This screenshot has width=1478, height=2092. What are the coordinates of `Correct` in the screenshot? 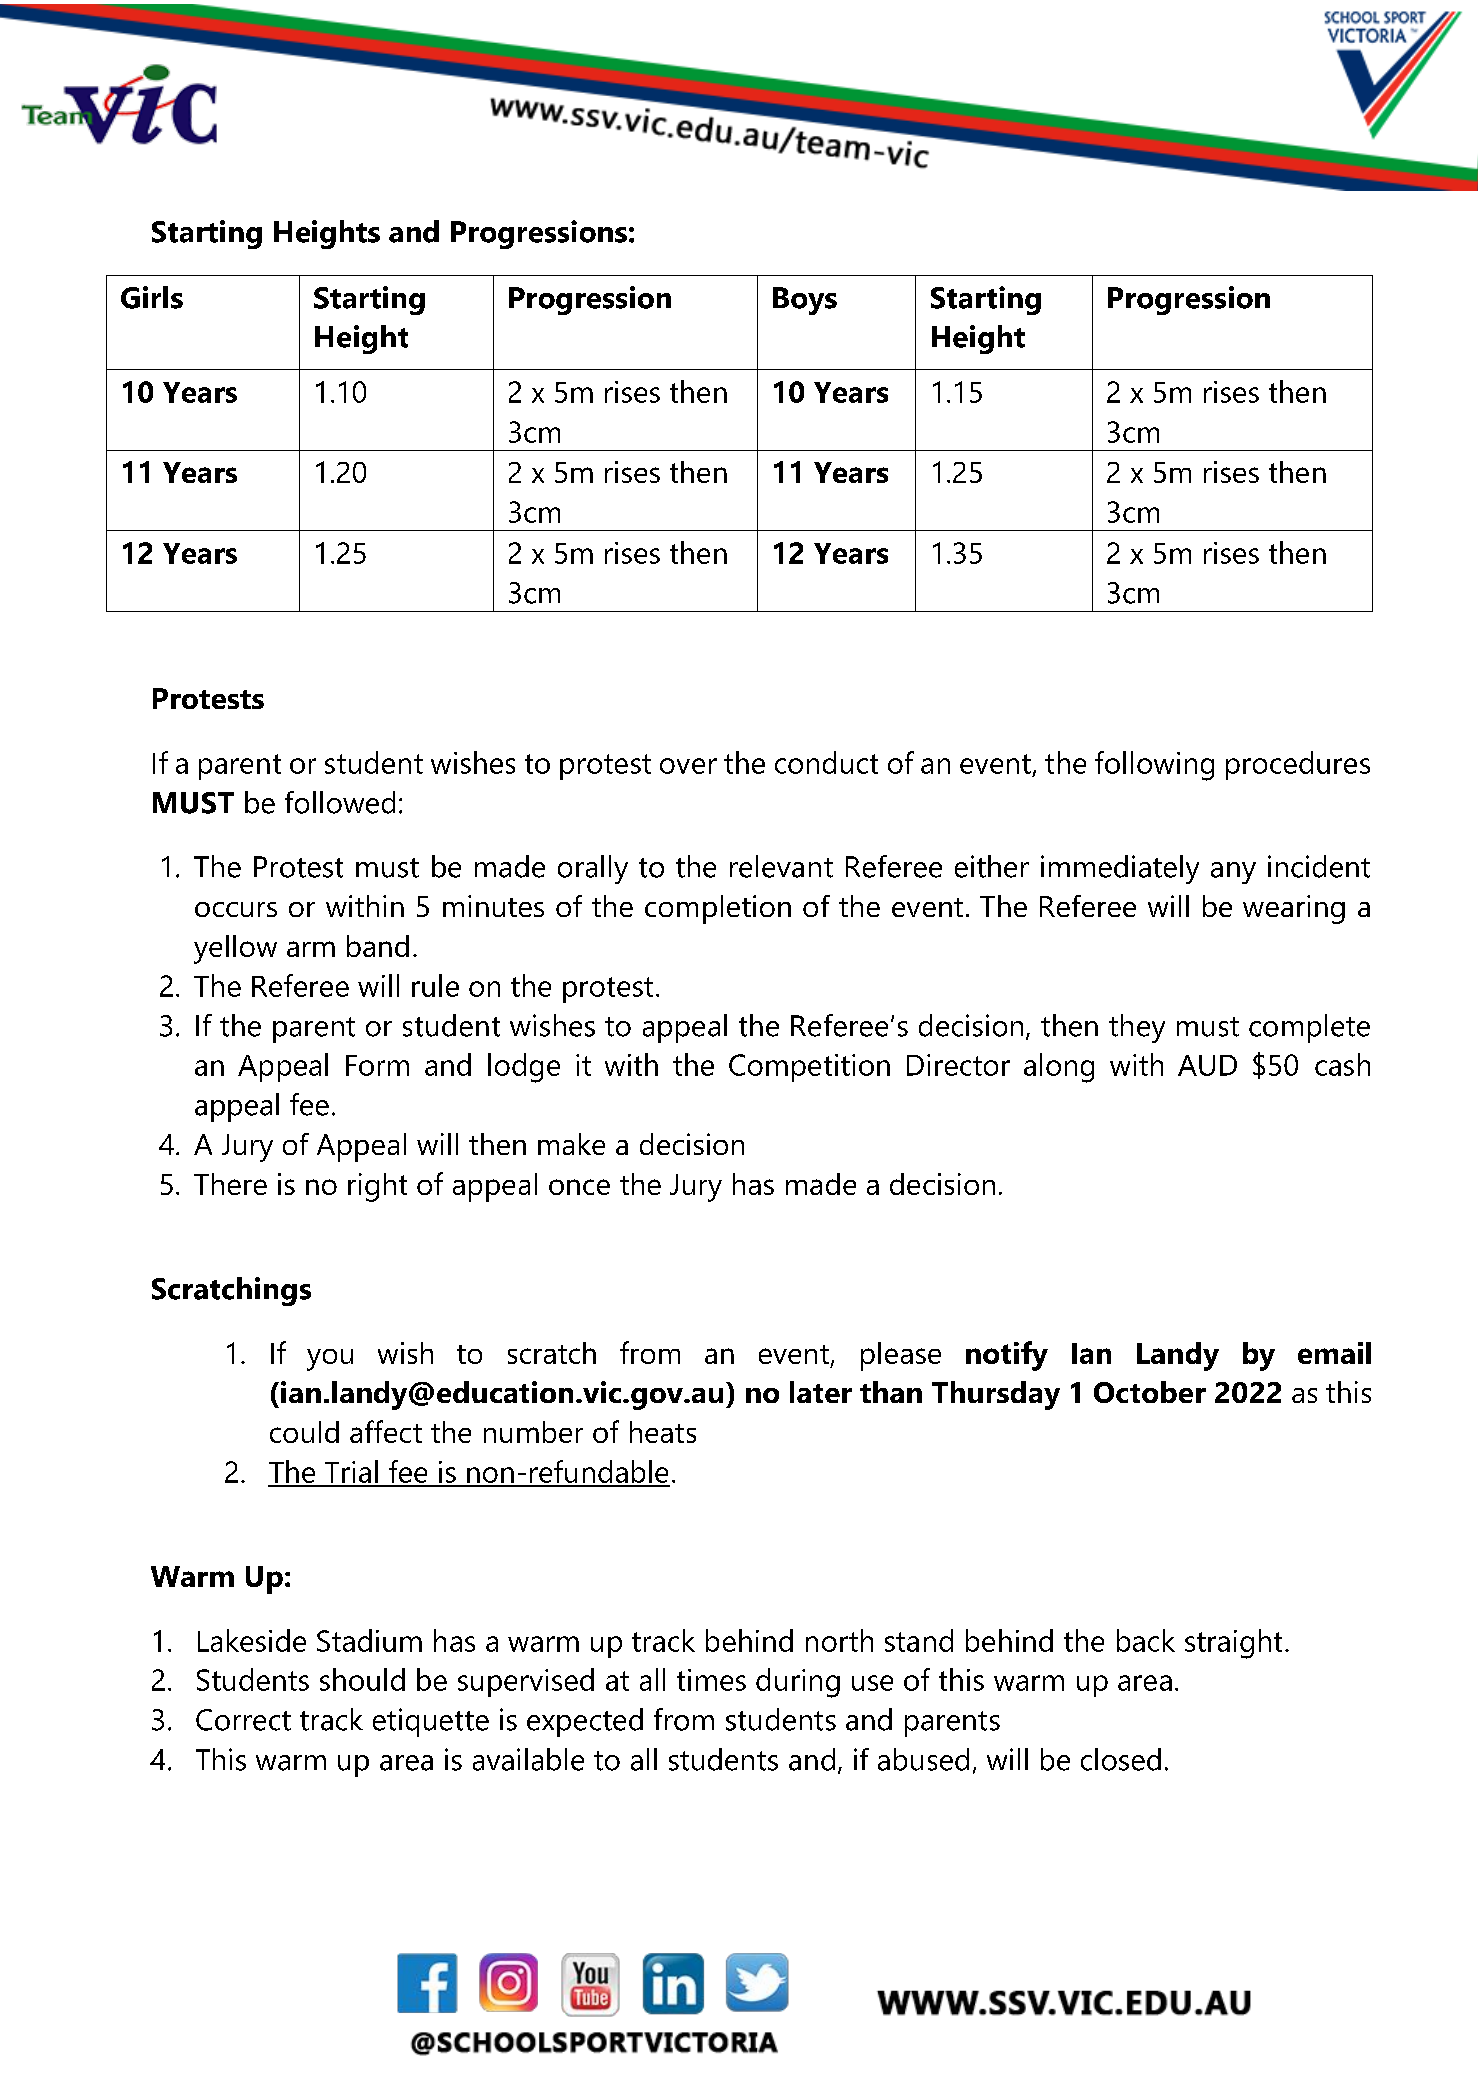 It's located at (243, 1720).
